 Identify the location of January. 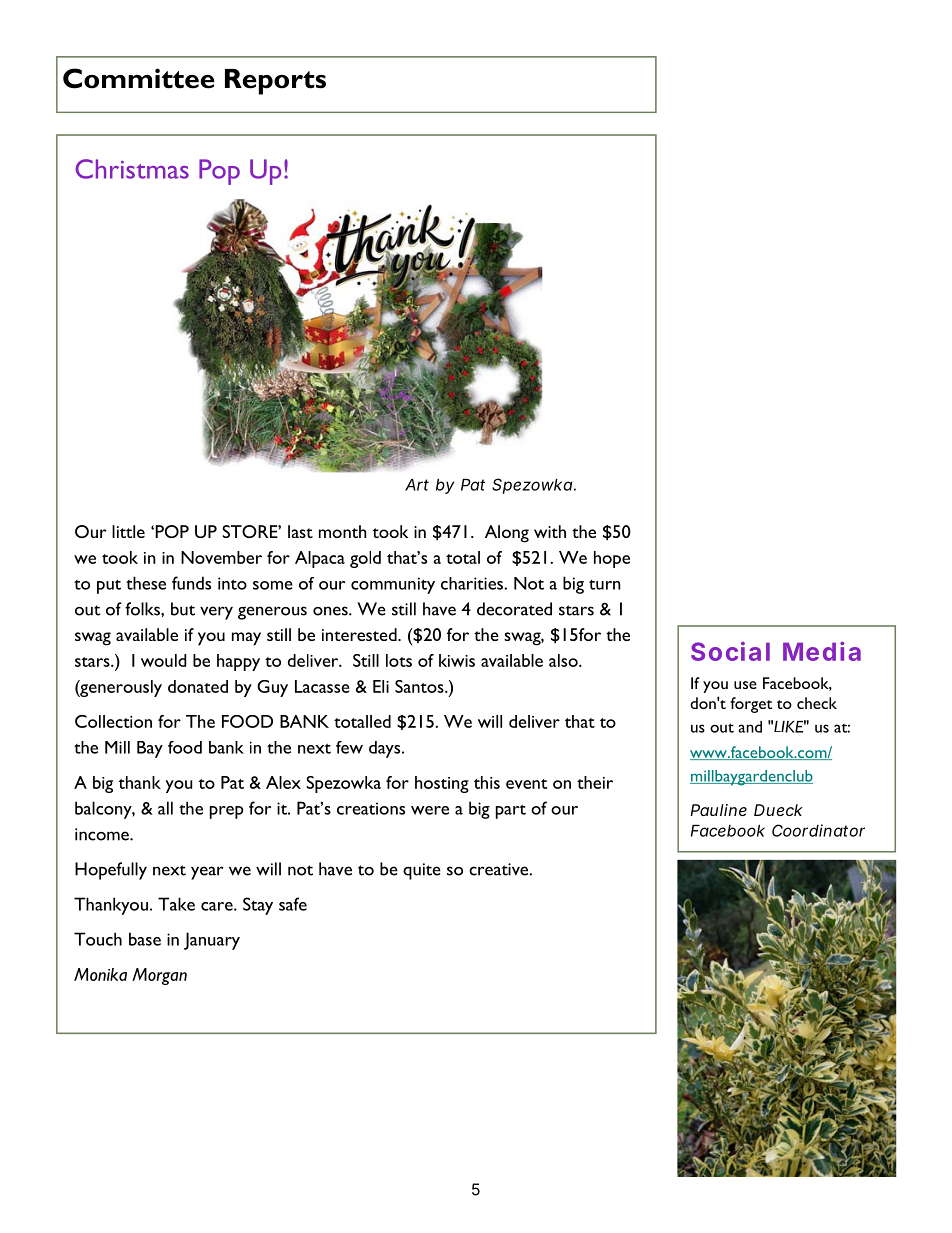
(212, 941).
